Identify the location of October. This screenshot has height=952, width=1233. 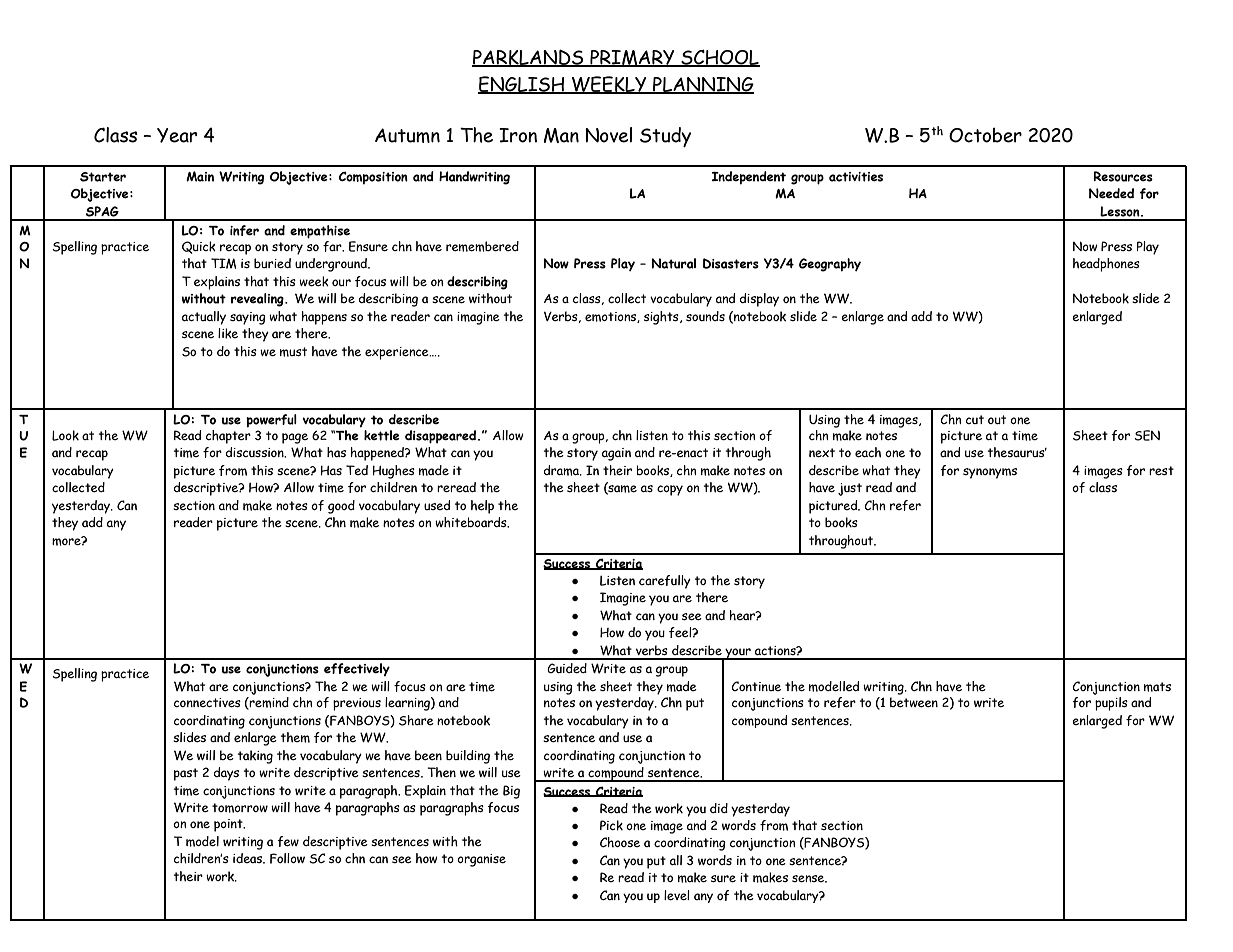
(985, 135).
